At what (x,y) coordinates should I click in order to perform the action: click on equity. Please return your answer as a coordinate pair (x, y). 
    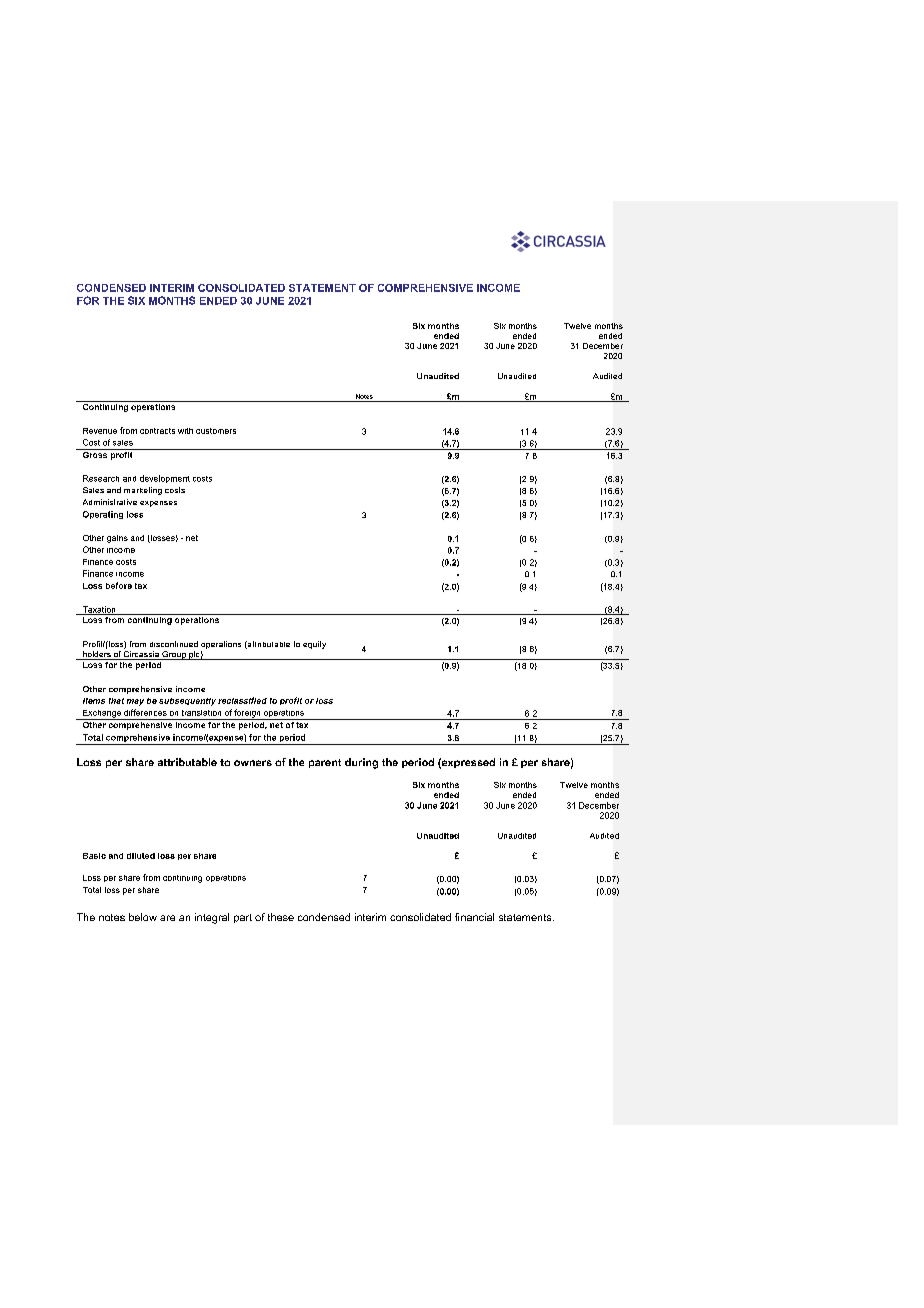
    Looking at the image, I should click on (314, 645).
